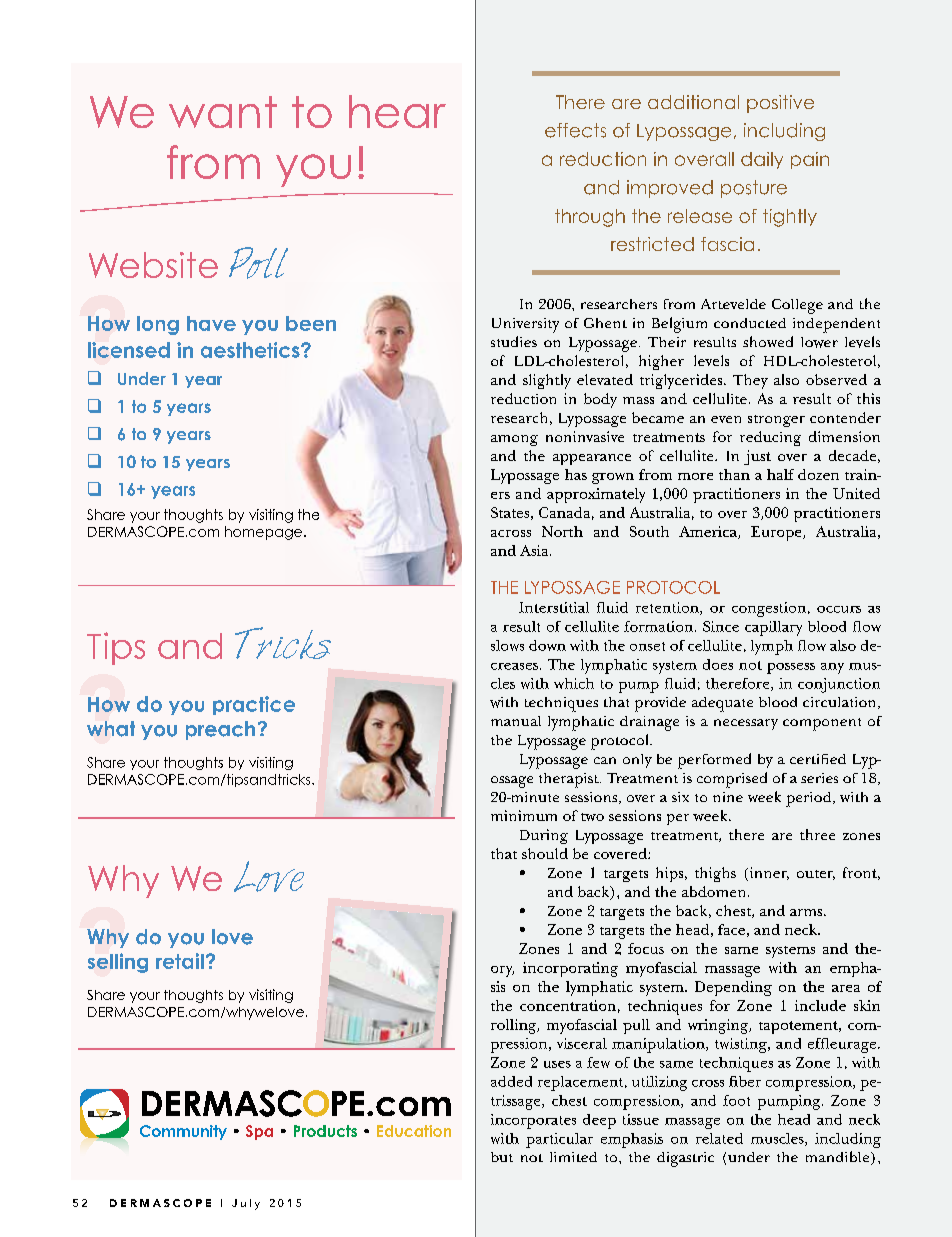 The width and height of the screenshot is (952, 1237). Describe the element at coordinates (223, 112) in the screenshot. I see `want` at that location.
